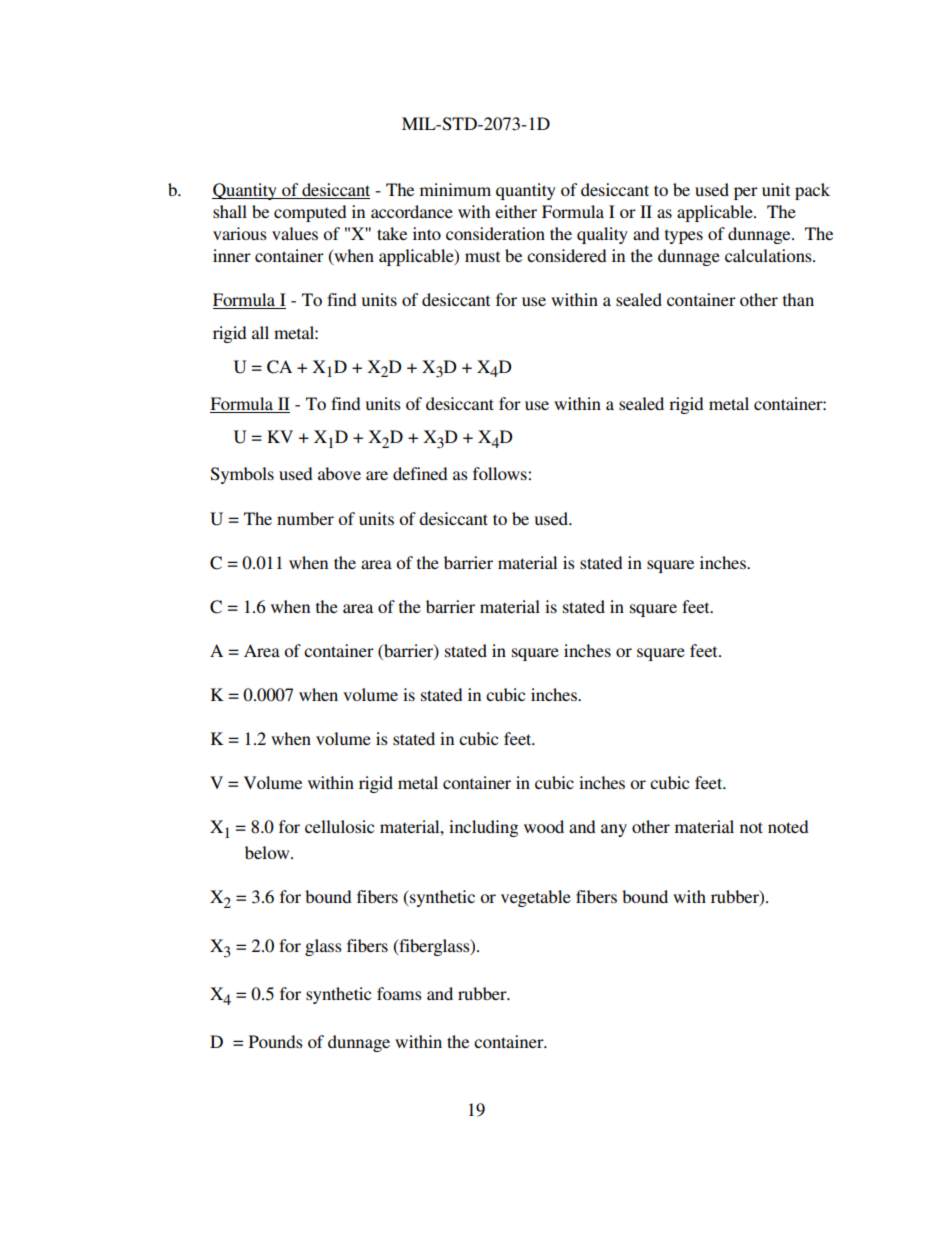  Describe the element at coordinates (746, 193) in the screenshot. I see `per` at that location.
